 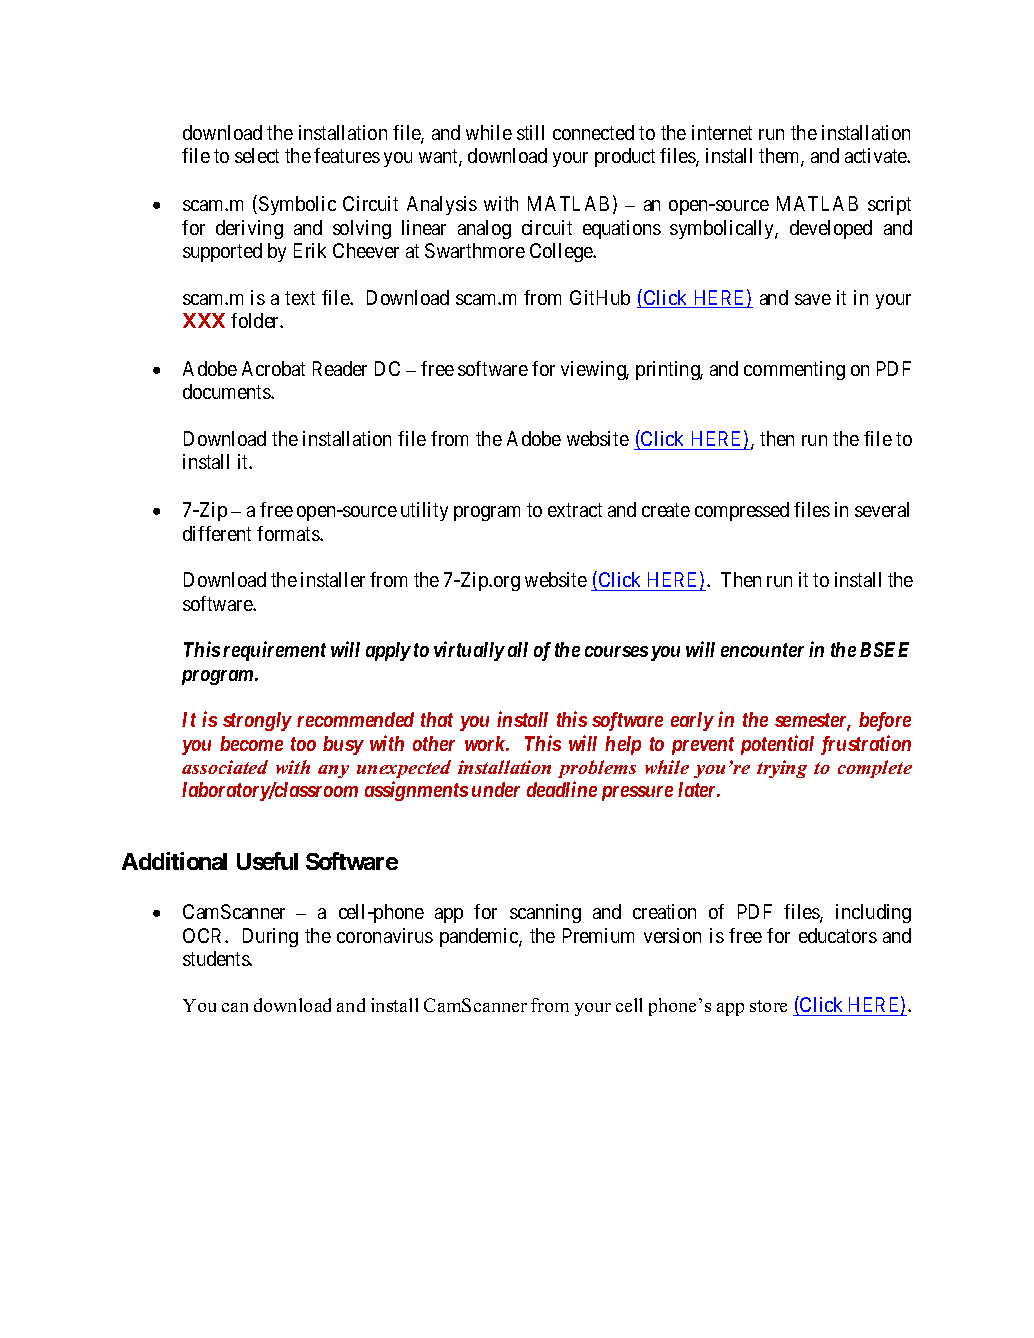 I want to click on extract, so click(x=575, y=510).
